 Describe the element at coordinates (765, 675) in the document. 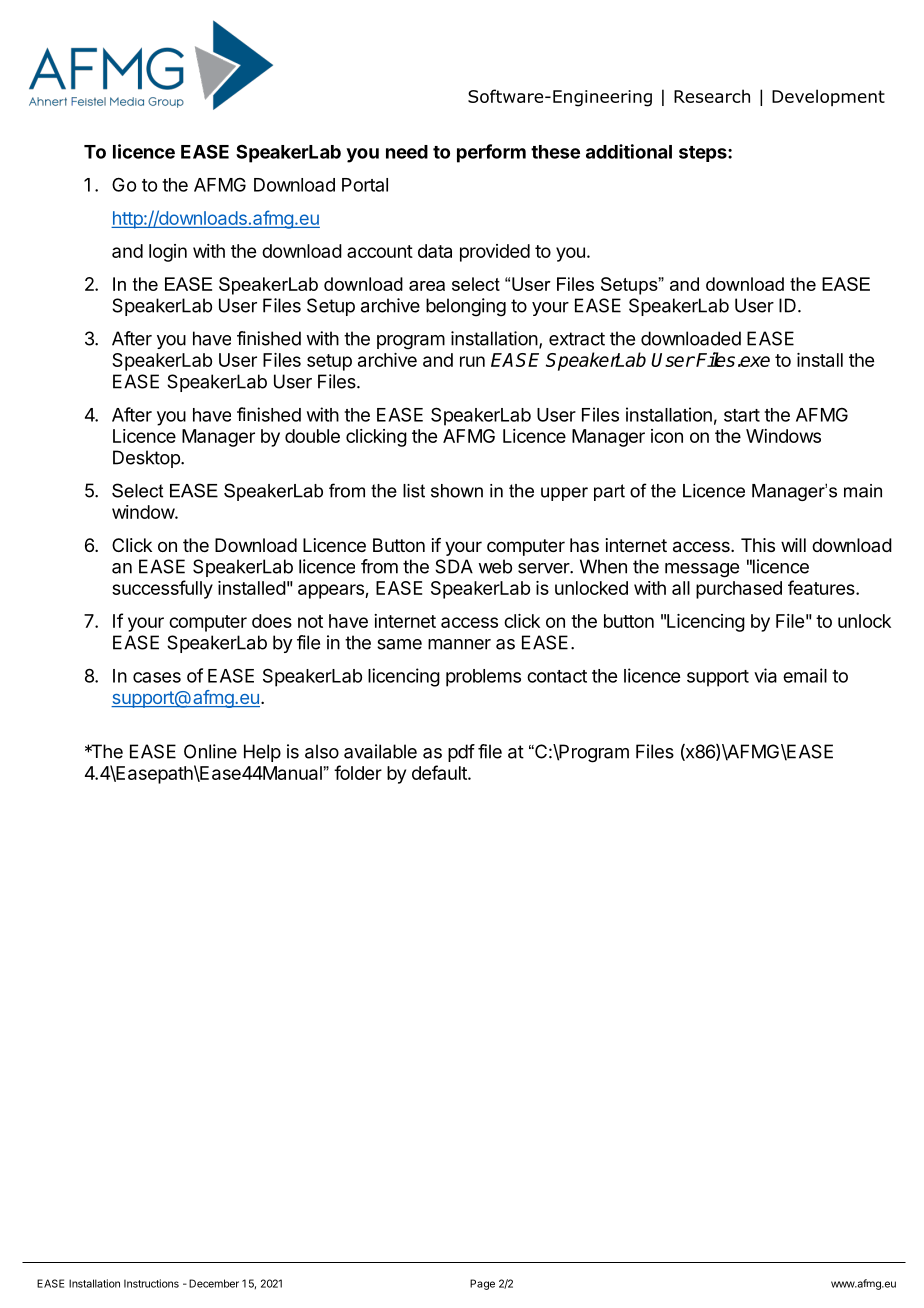

I see `via` at that location.
